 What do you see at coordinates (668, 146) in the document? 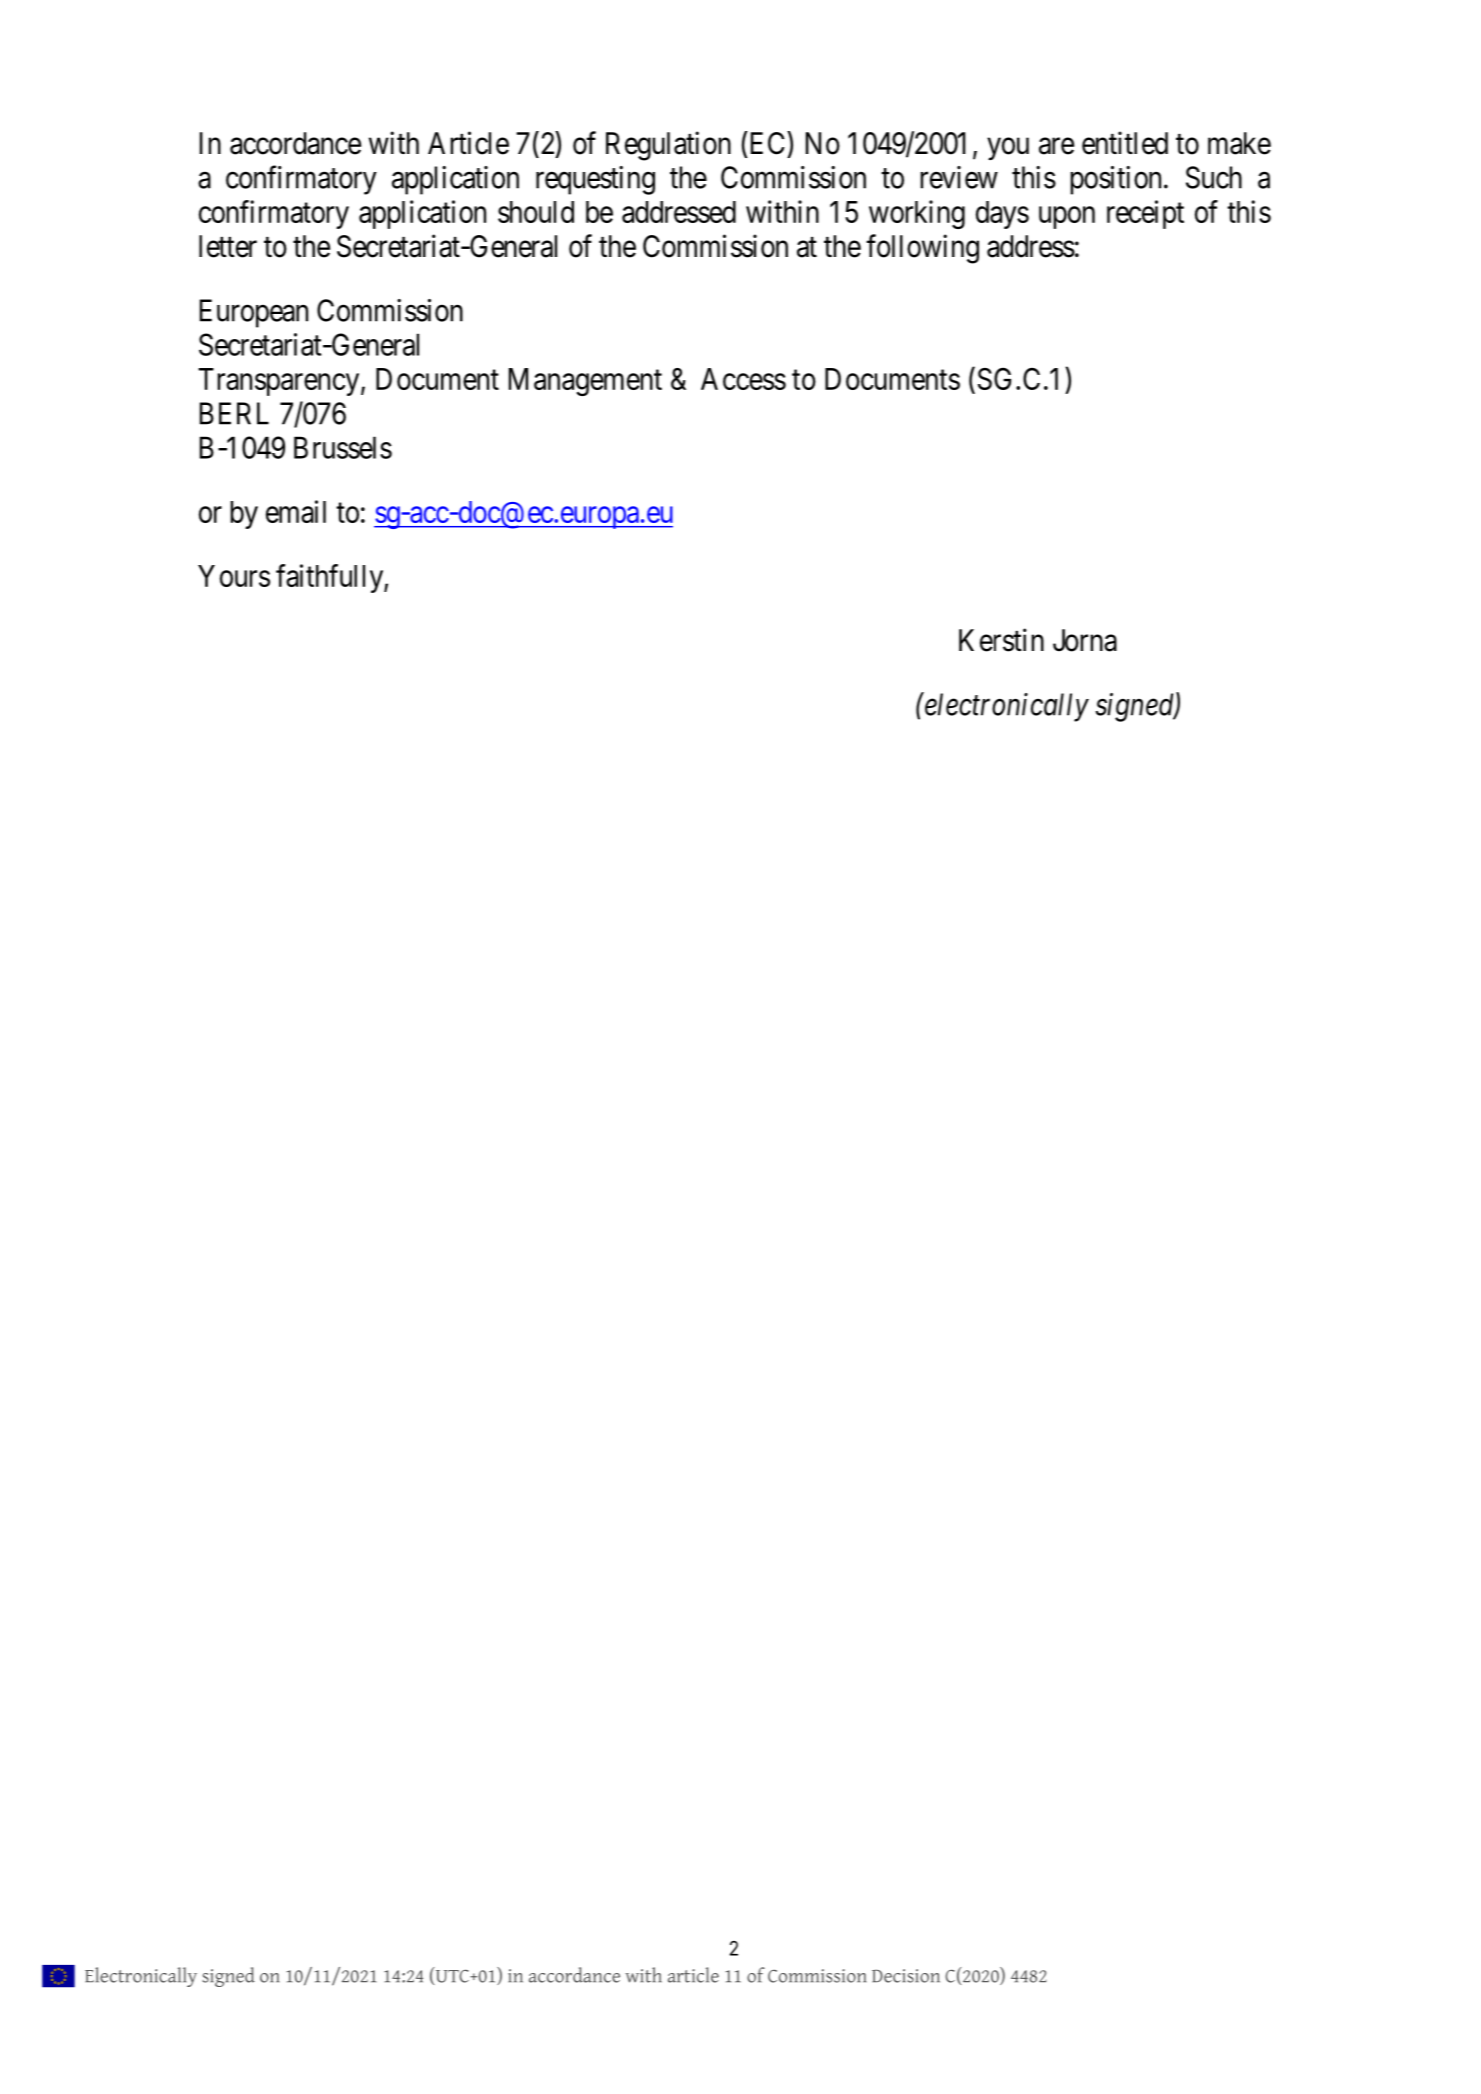
I see `Regulation` at bounding box center [668, 146].
